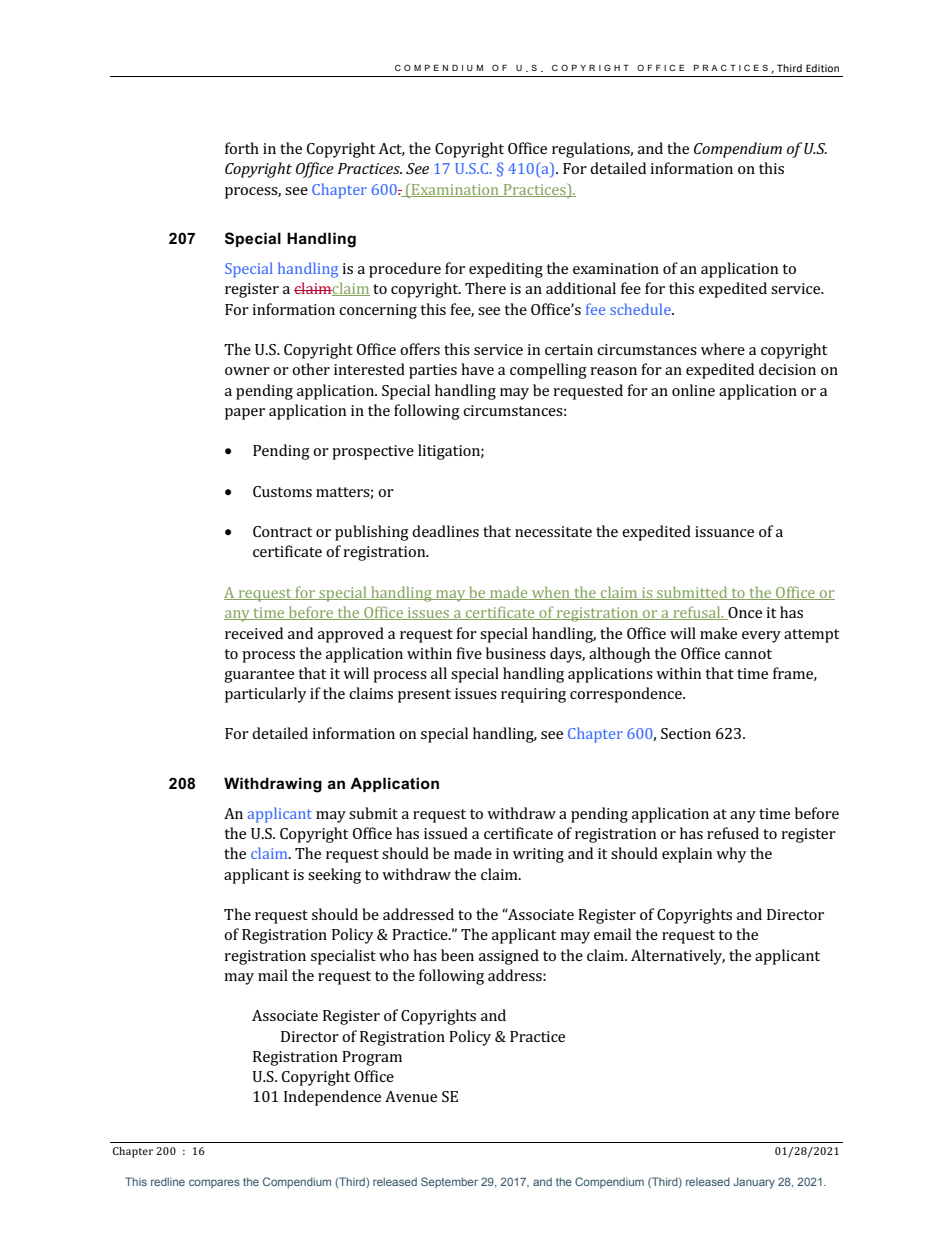 The image size is (952, 1233). What do you see at coordinates (282, 531) in the screenshot?
I see `Contract` at bounding box center [282, 531].
